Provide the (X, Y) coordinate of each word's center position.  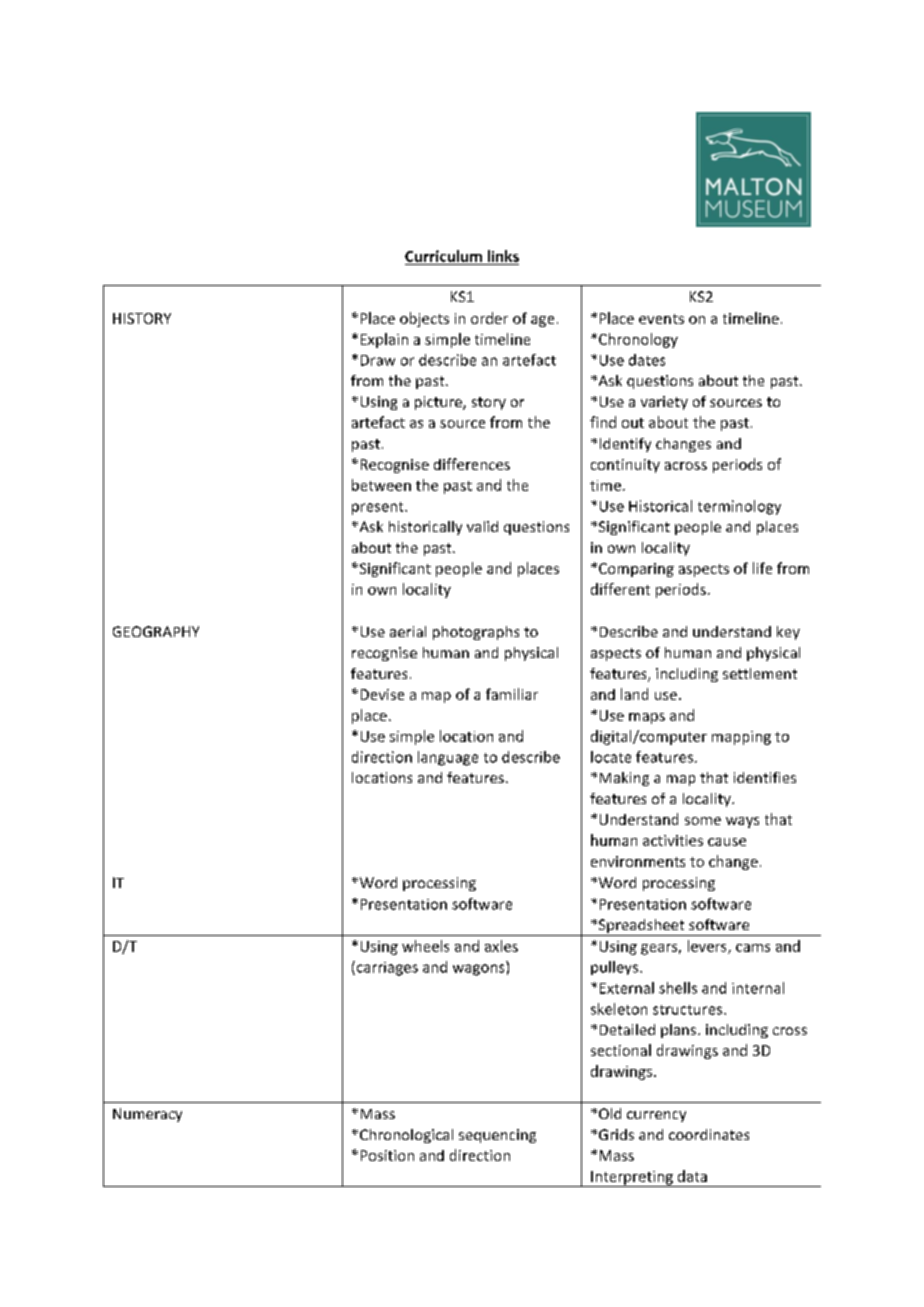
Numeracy (147, 1115)
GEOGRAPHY (156, 631)
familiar (512, 694)
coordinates (709, 1134)
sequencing (497, 1136)
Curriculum (443, 256)
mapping (741, 738)
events (661, 319)
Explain (384, 340)
